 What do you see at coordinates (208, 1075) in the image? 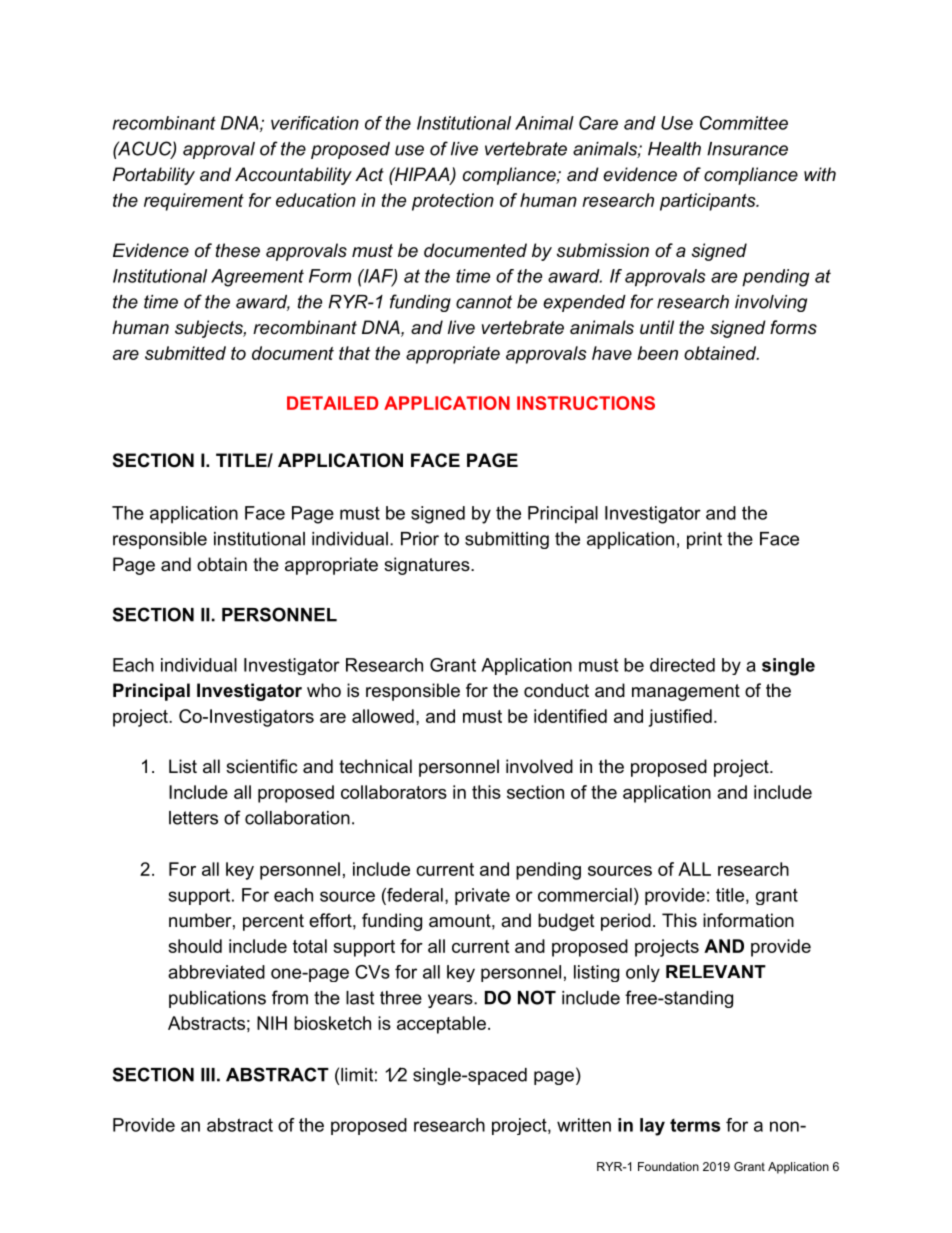
I see `III` at bounding box center [208, 1075].
